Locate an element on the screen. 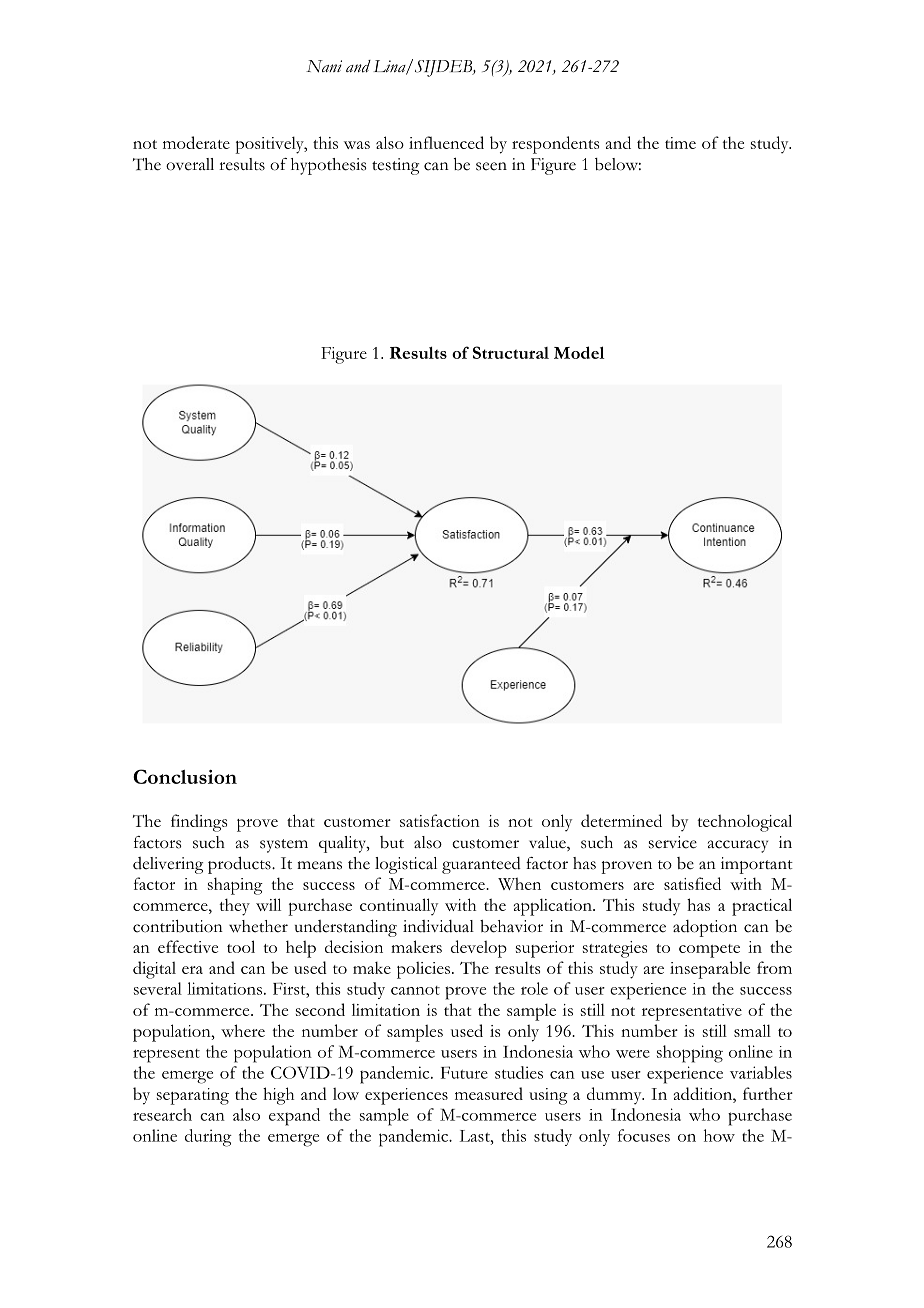 The image size is (924, 1308). how is located at coordinates (719, 1135).
